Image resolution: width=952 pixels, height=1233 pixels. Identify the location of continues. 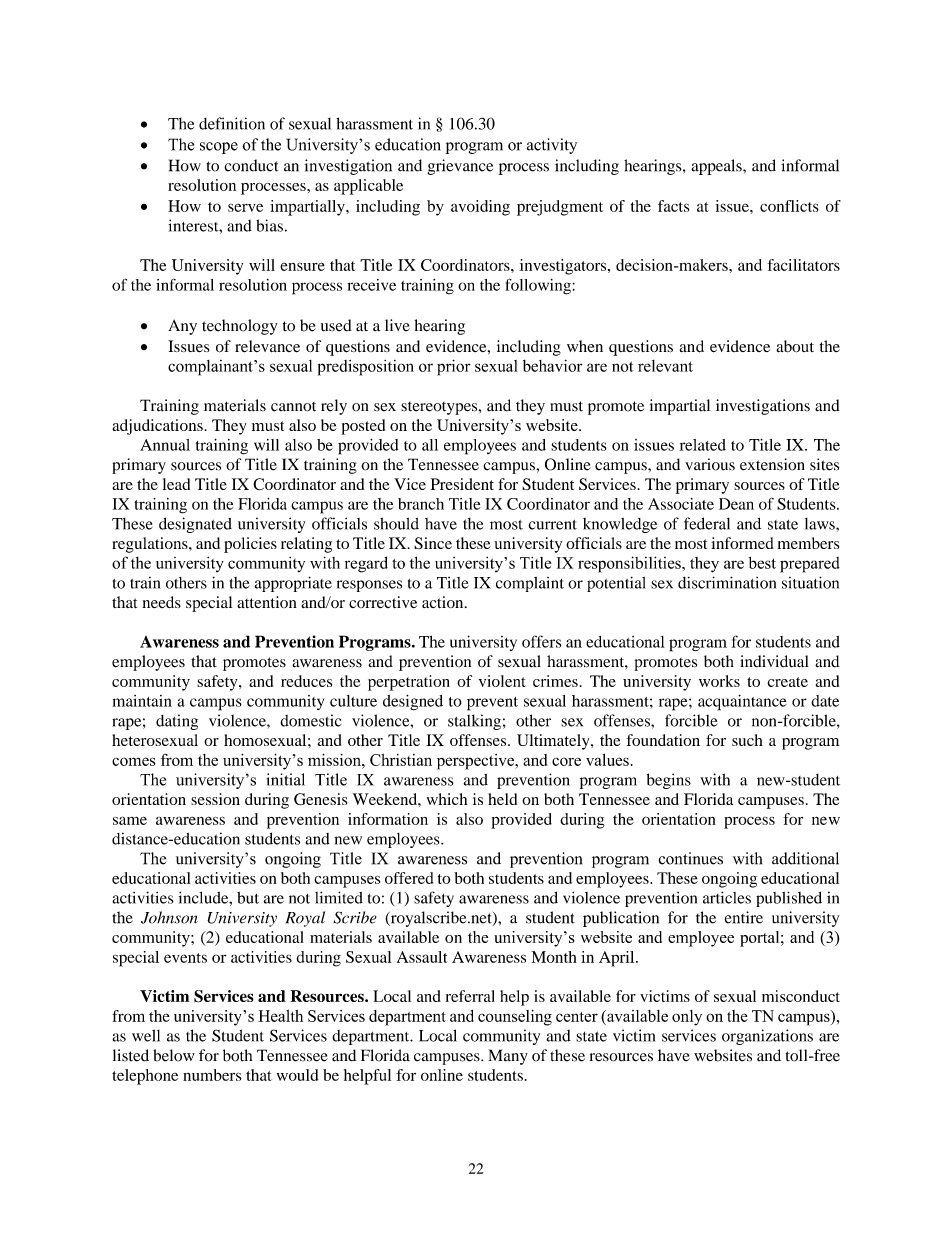
(690, 858).
